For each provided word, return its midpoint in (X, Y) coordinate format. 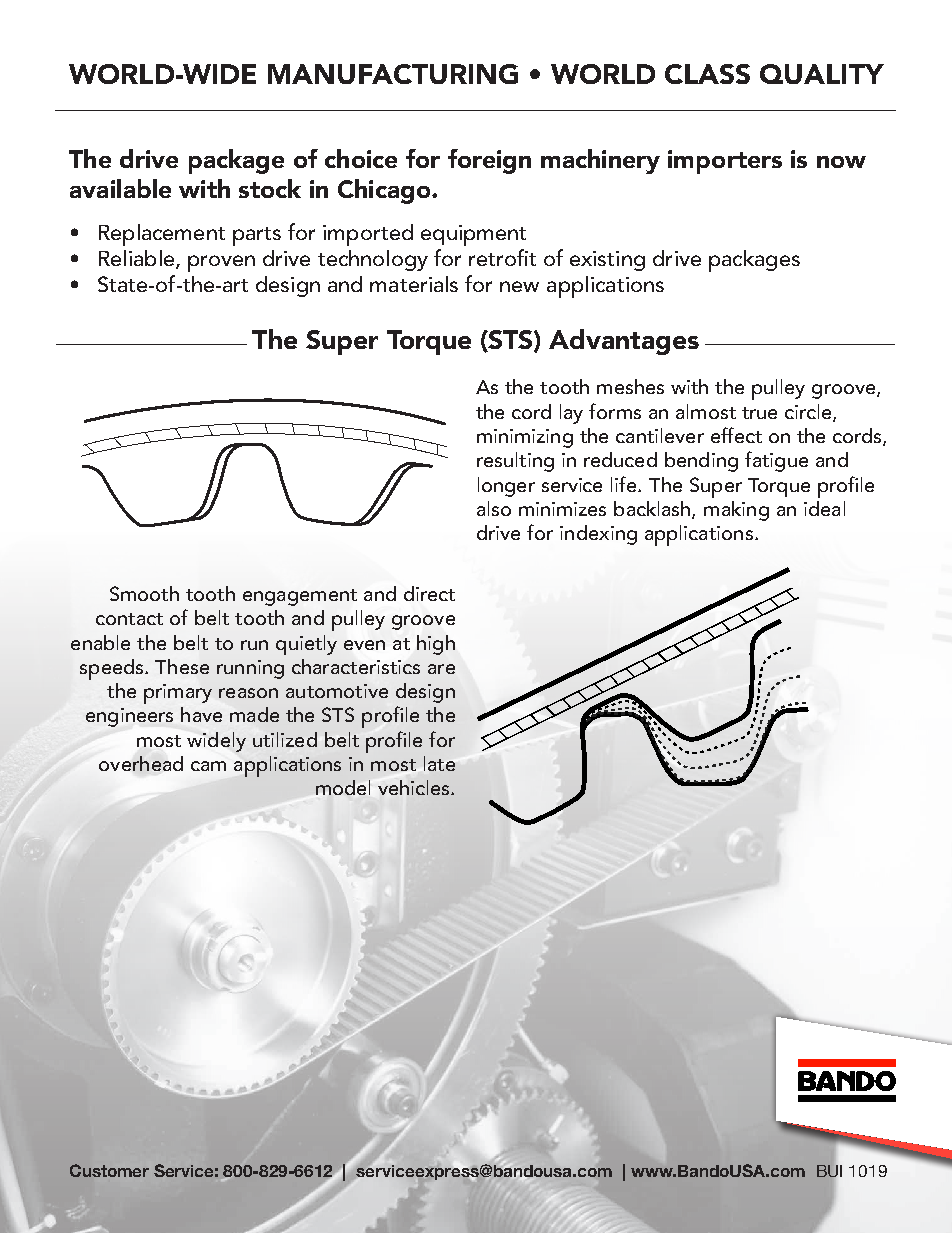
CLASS (707, 74)
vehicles (415, 787)
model (343, 787)
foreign (489, 161)
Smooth (144, 593)
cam (208, 766)
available (120, 188)
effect (736, 435)
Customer (109, 1170)
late (439, 763)
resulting (515, 462)
